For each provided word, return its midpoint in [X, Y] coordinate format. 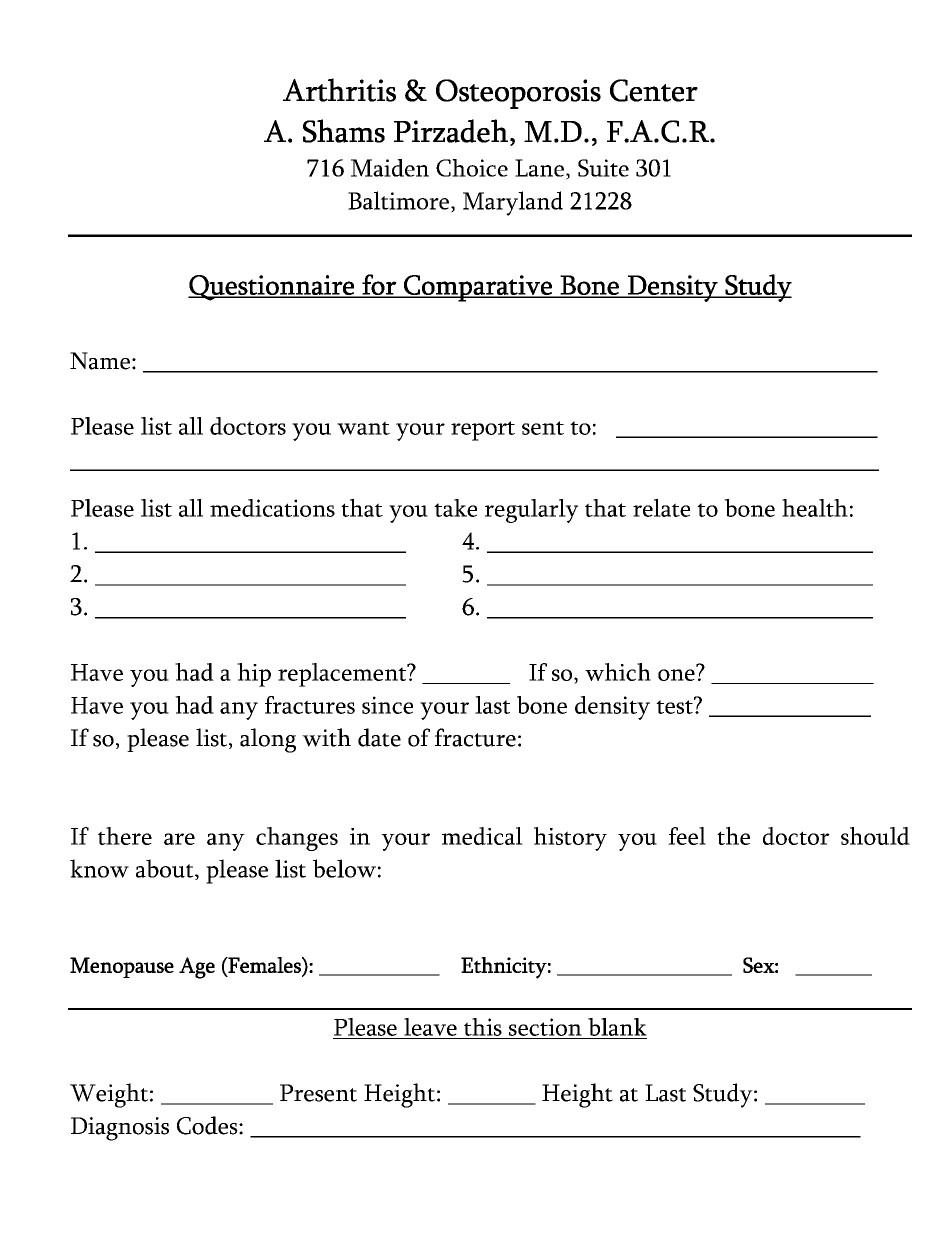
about [166, 869]
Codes [208, 1125]
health [815, 508]
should [875, 836]
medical [482, 836]
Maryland [513, 203]
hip [254, 675]
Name [100, 361]
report [483, 431]
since [387, 705]
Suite [603, 168]
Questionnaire [272, 288]
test [675, 706]
